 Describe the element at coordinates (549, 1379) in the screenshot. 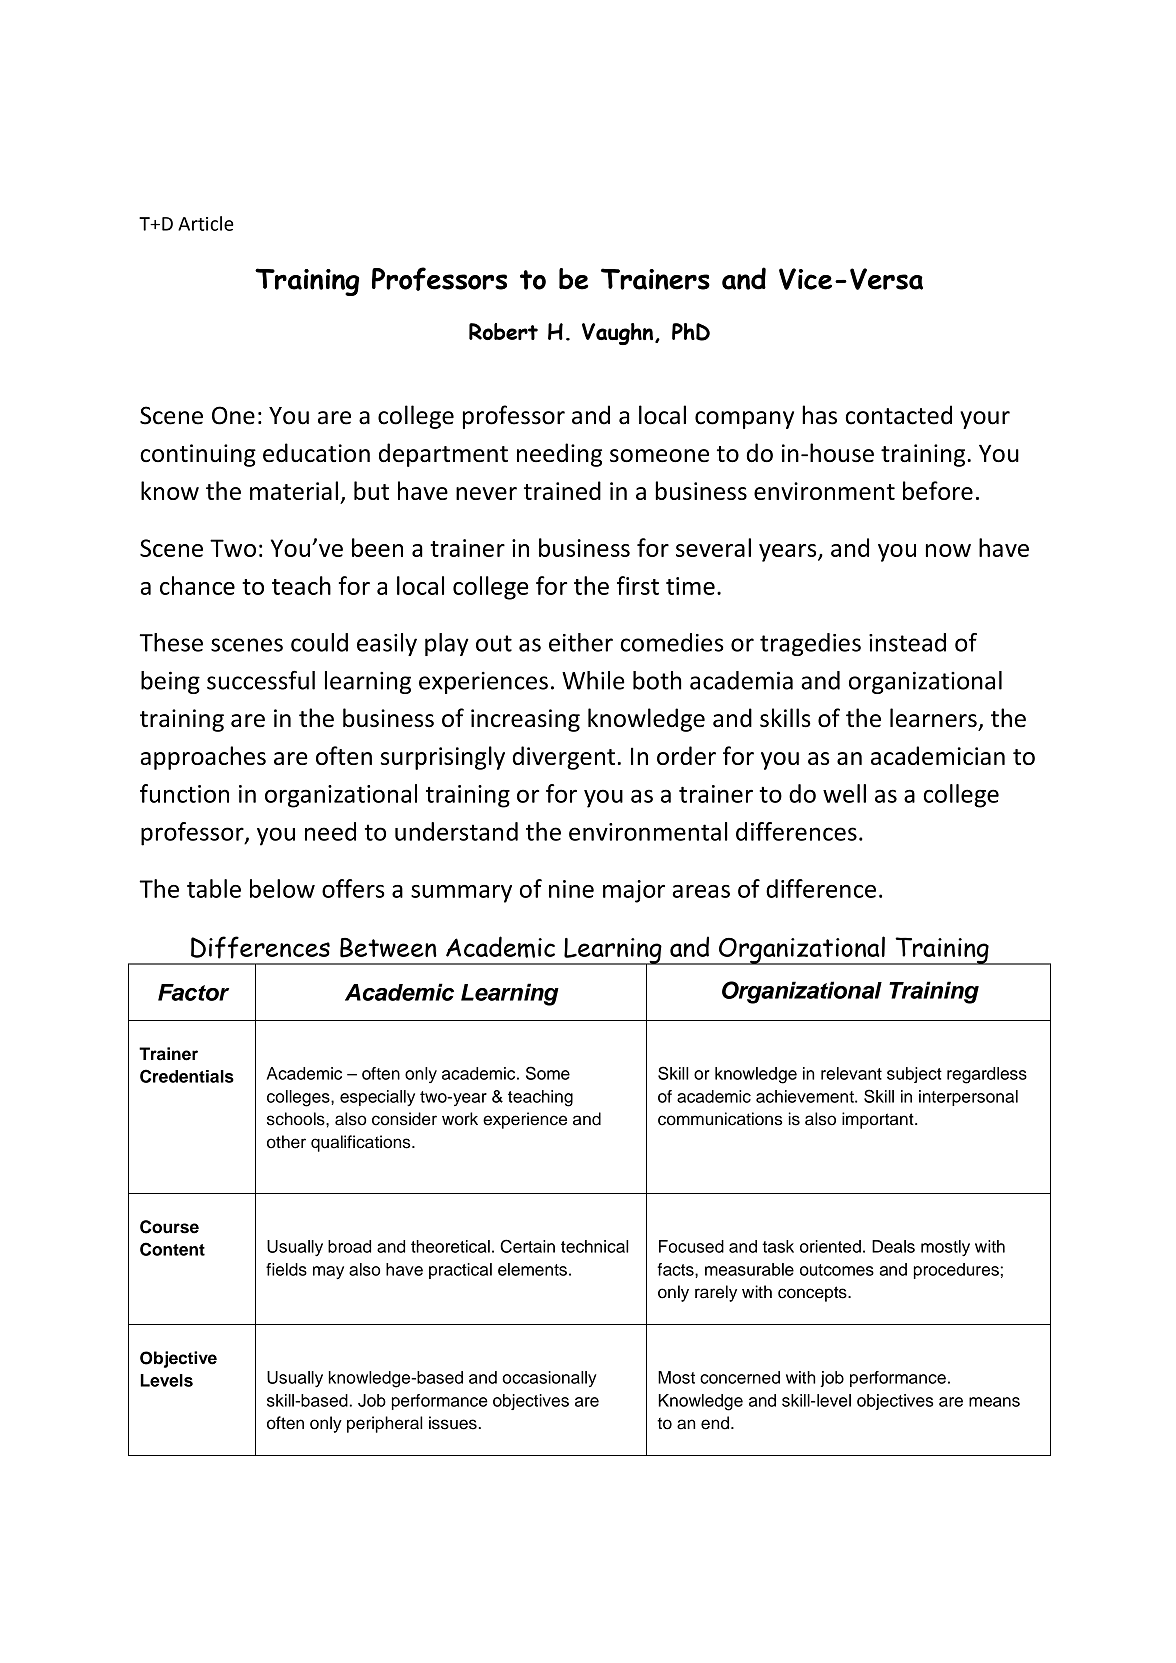

I see `occasionally` at that location.
